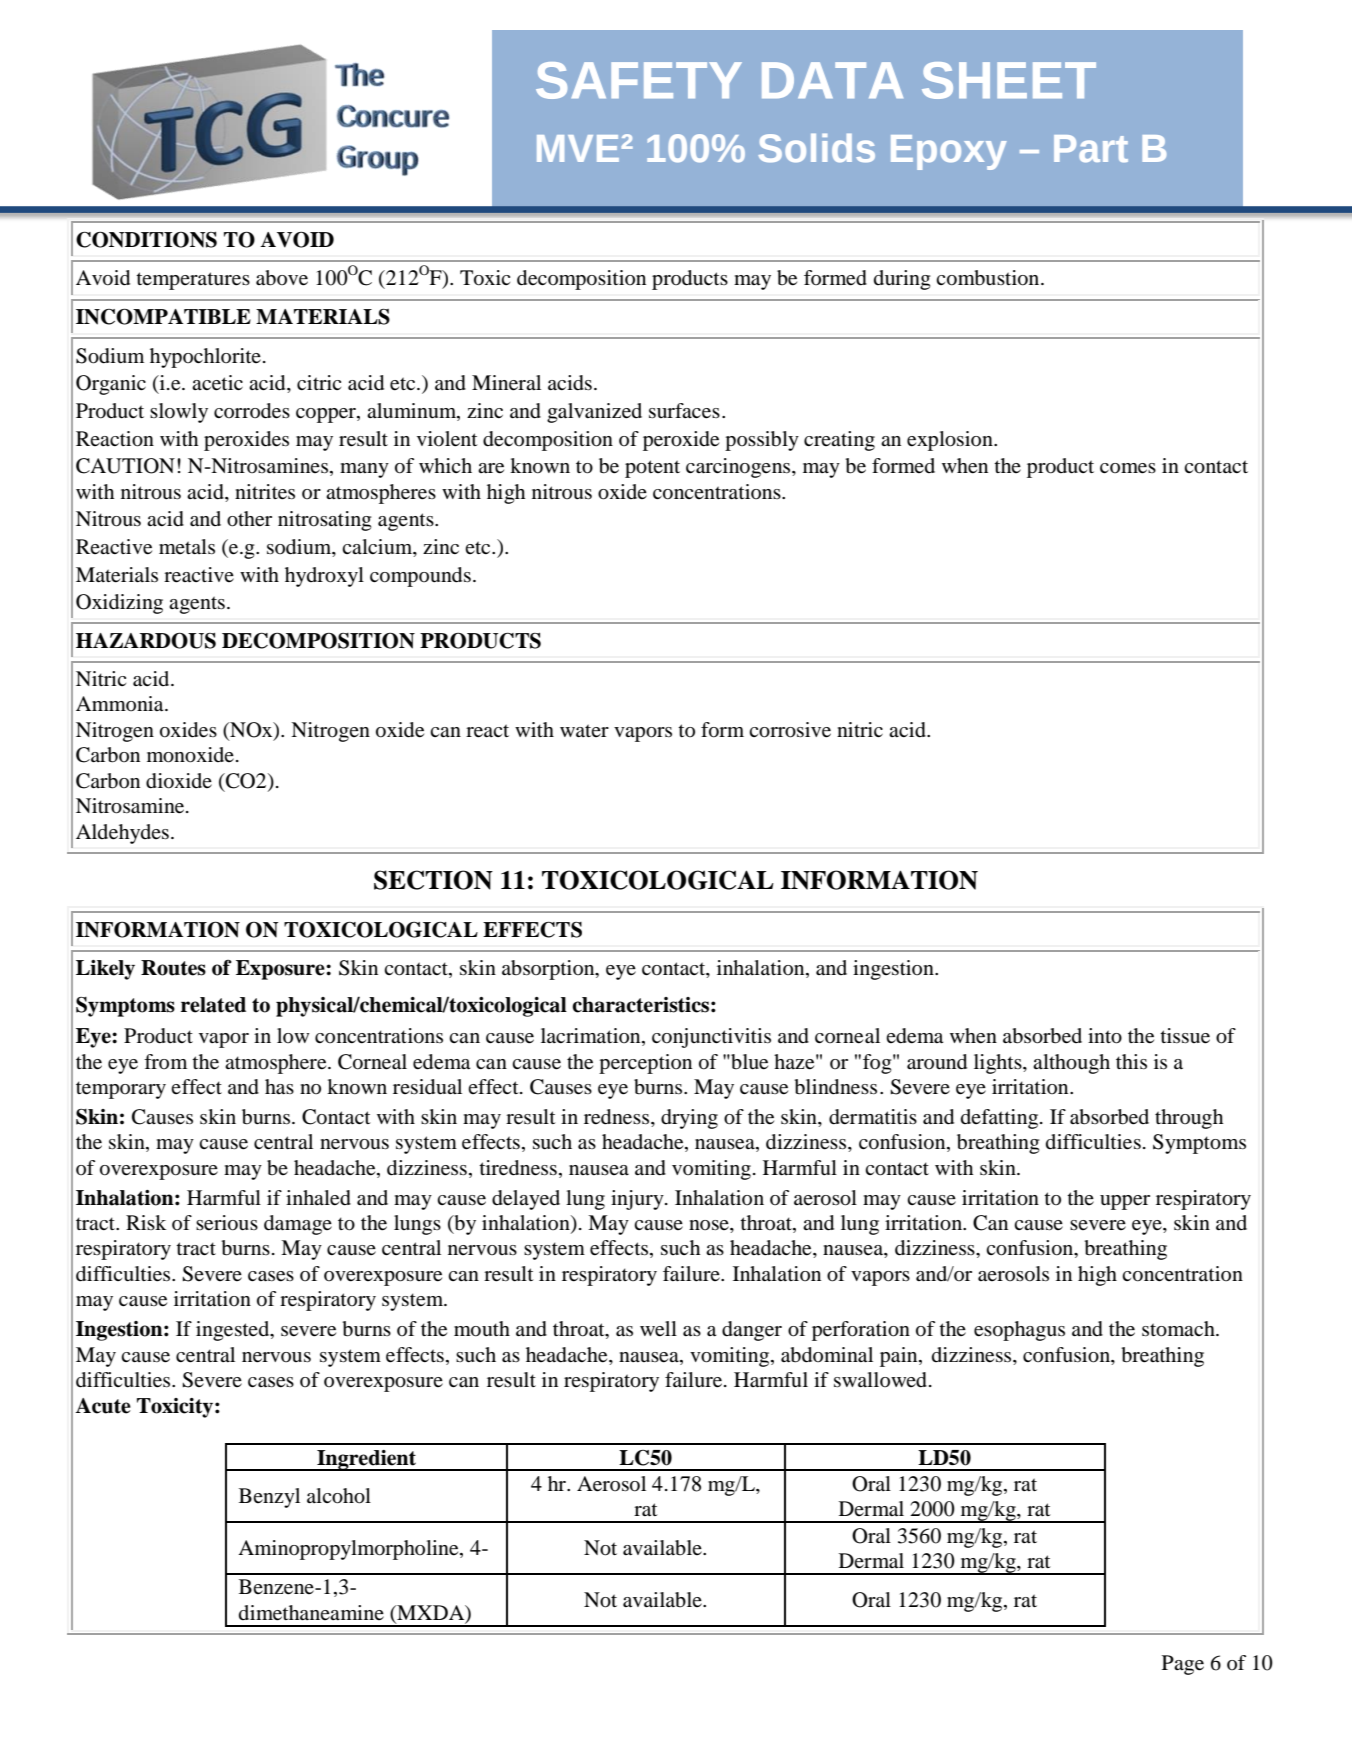 This page has width=1352, height=1749. What do you see at coordinates (639, 80) in the page?
I see `SAFETY` at bounding box center [639, 80].
